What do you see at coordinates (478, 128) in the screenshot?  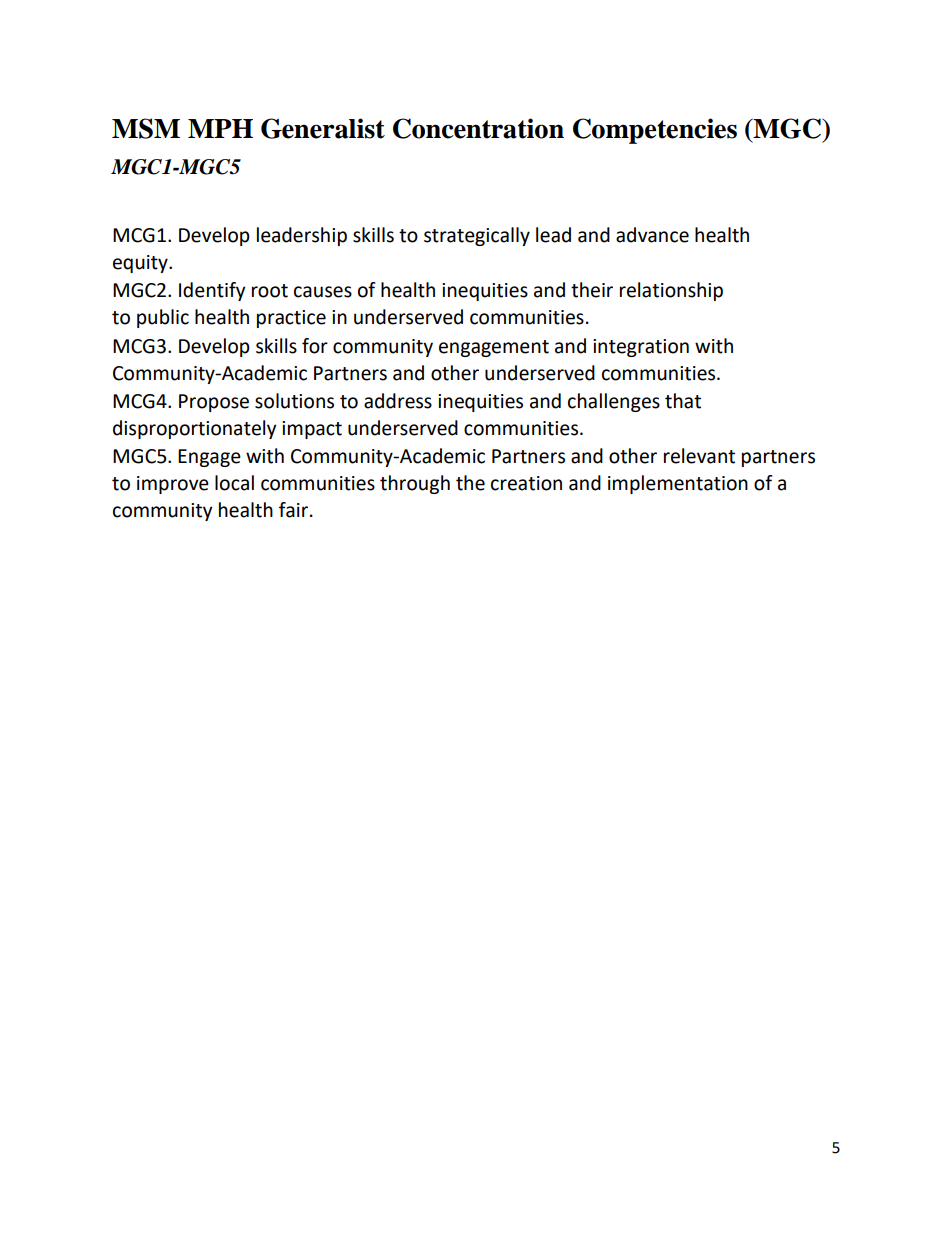 I see `Concentration` at bounding box center [478, 128].
